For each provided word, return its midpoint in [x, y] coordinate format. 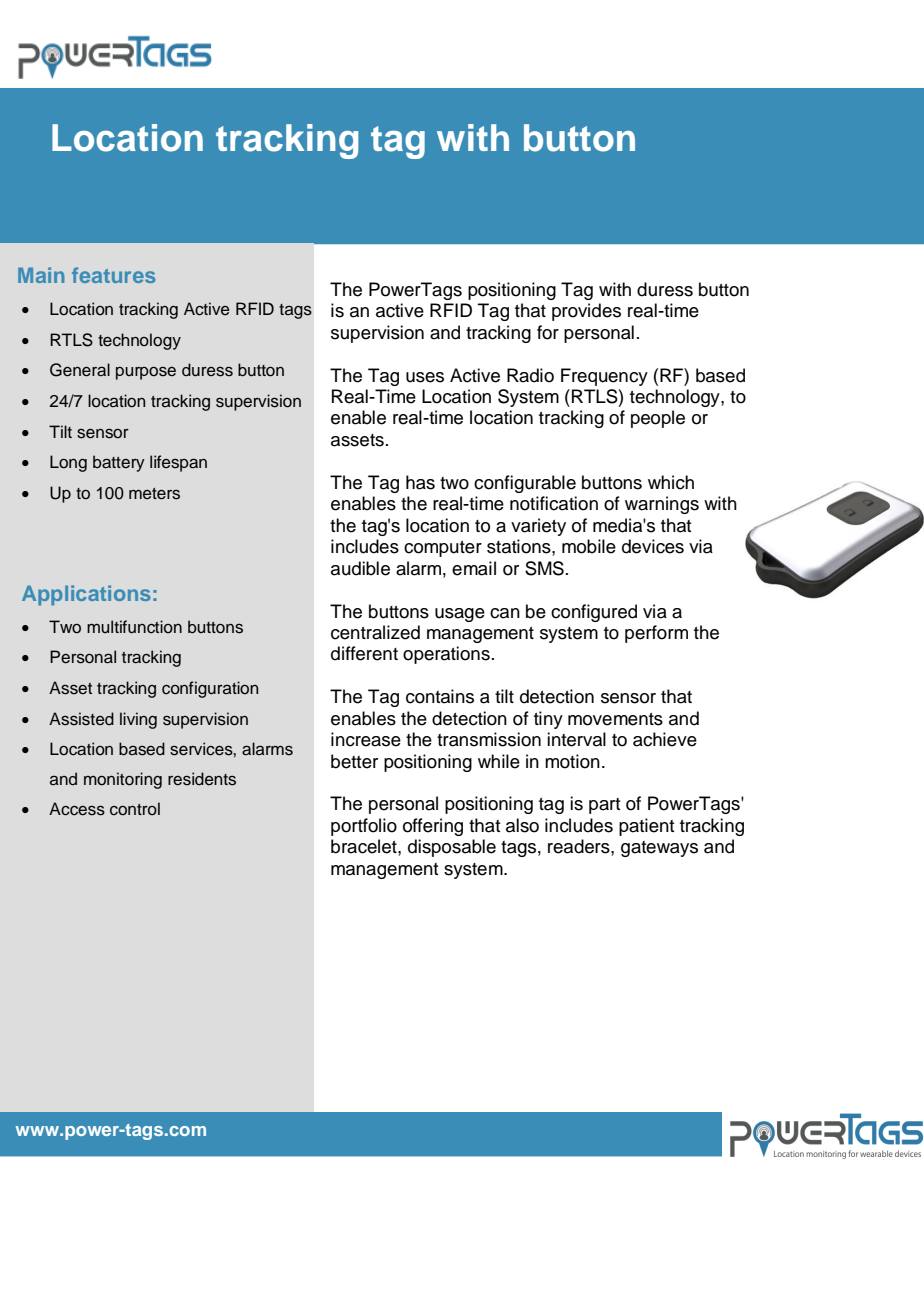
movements [615, 719]
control [135, 809]
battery [119, 463]
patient [647, 827]
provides [586, 312]
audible [360, 568]
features [114, 275]
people [658, 419]
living [138, 720]
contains [440, 696]
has [420, 482]
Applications [86, 595]
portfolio [364, 827]
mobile [589, 546]
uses [425, 377]
